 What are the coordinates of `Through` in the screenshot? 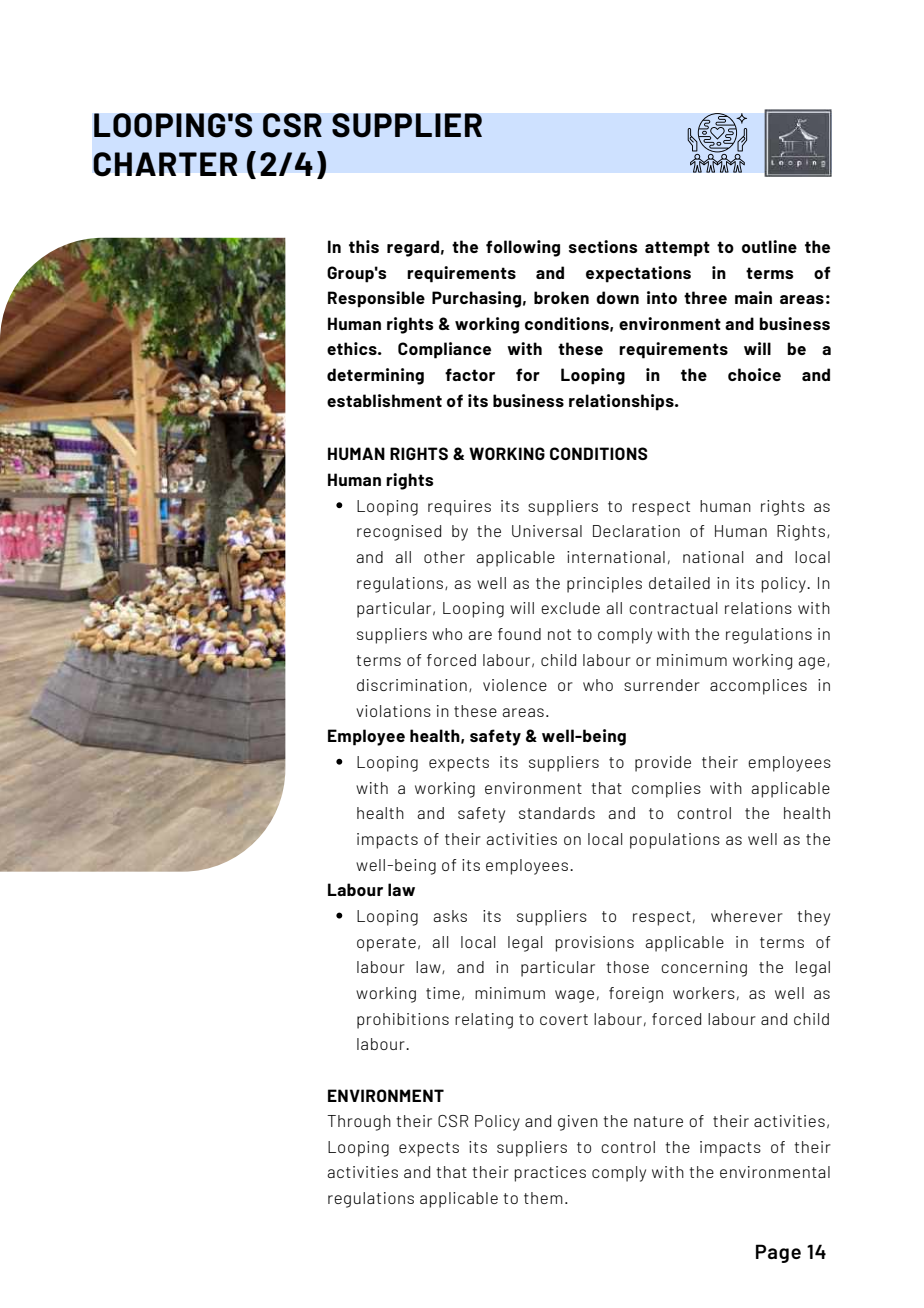 It's located at (359, 1123).
